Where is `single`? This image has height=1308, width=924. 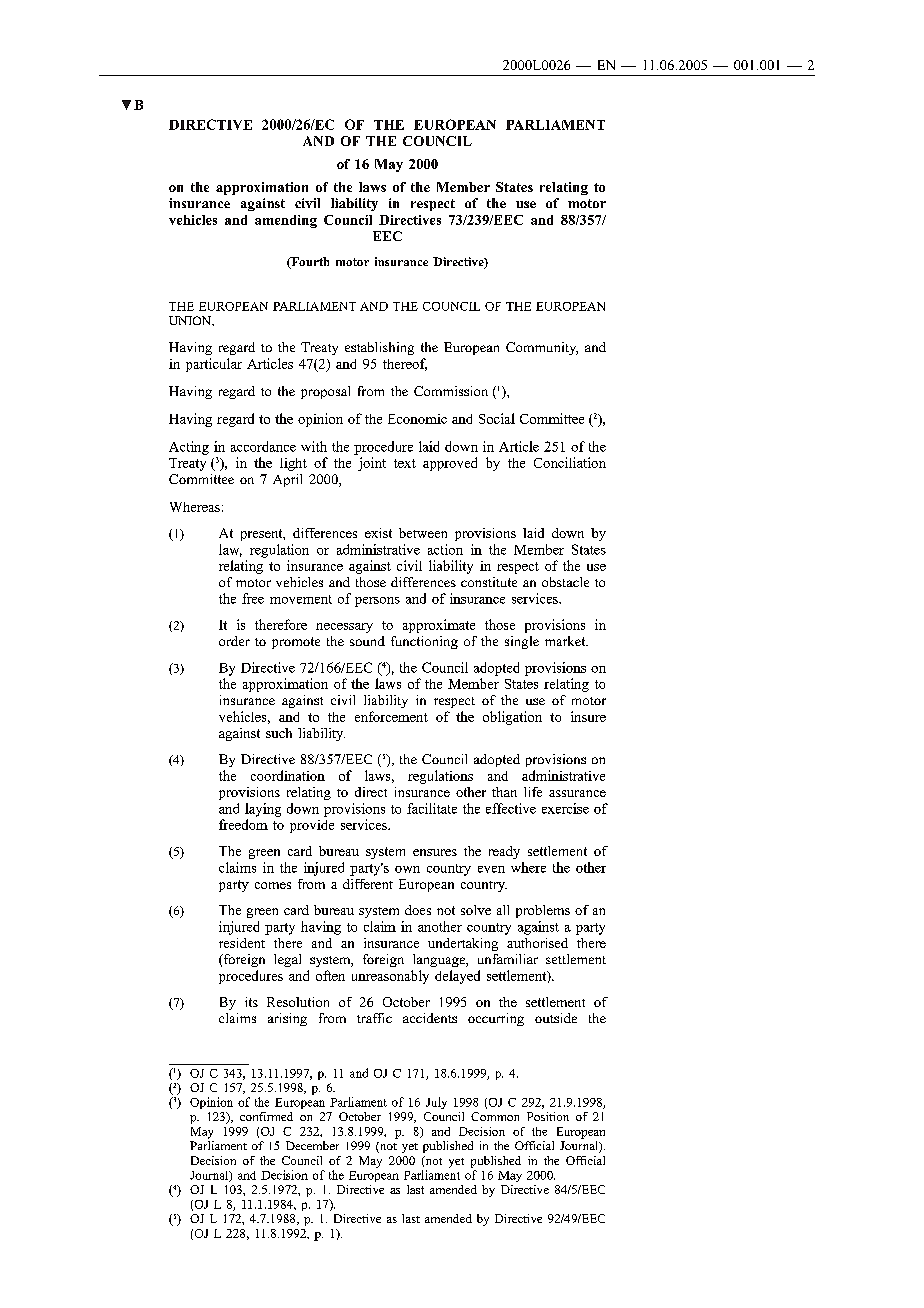 single is located at coordinates (522, 642).
